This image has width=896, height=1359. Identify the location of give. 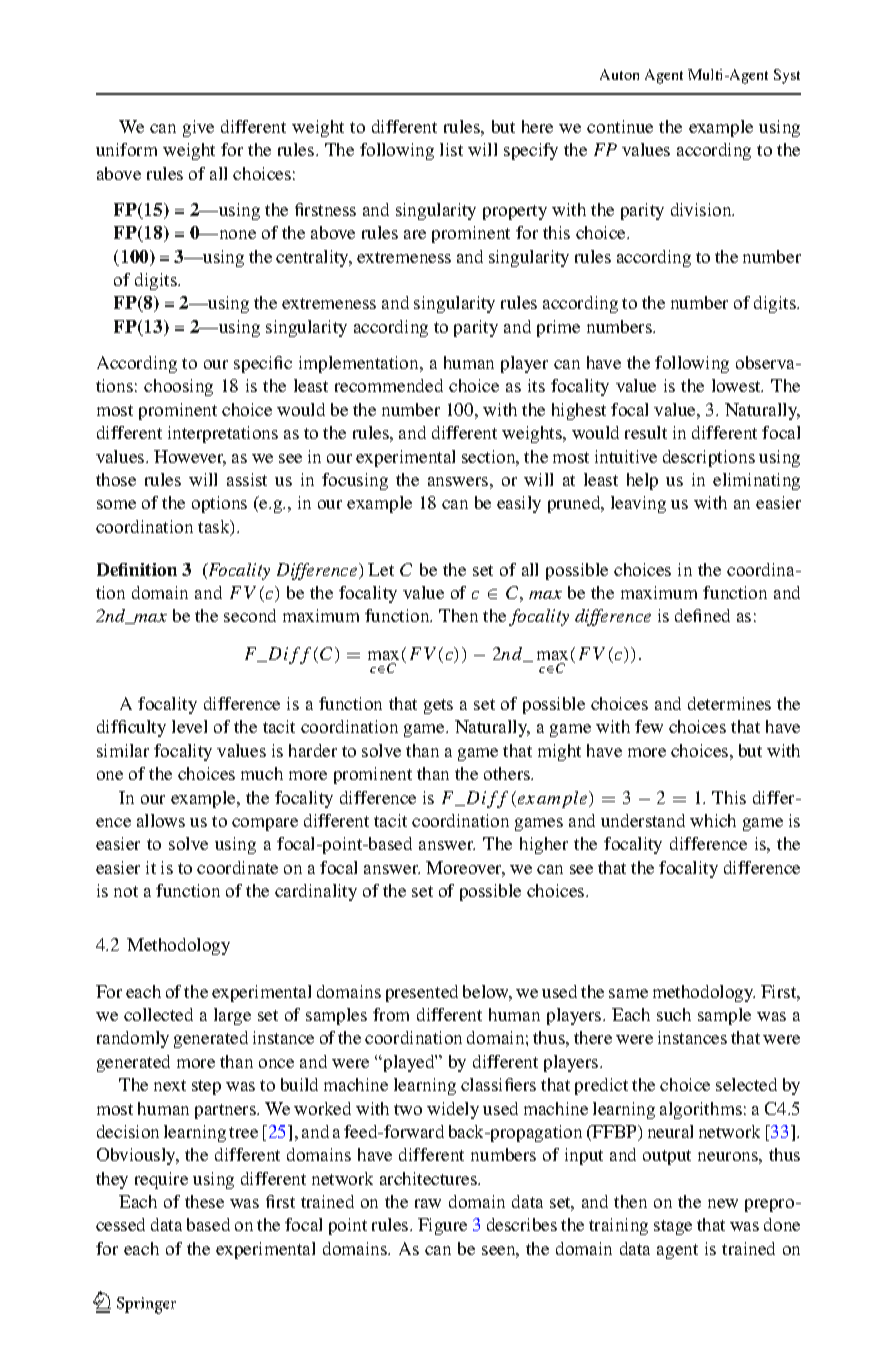
(198, 128).
